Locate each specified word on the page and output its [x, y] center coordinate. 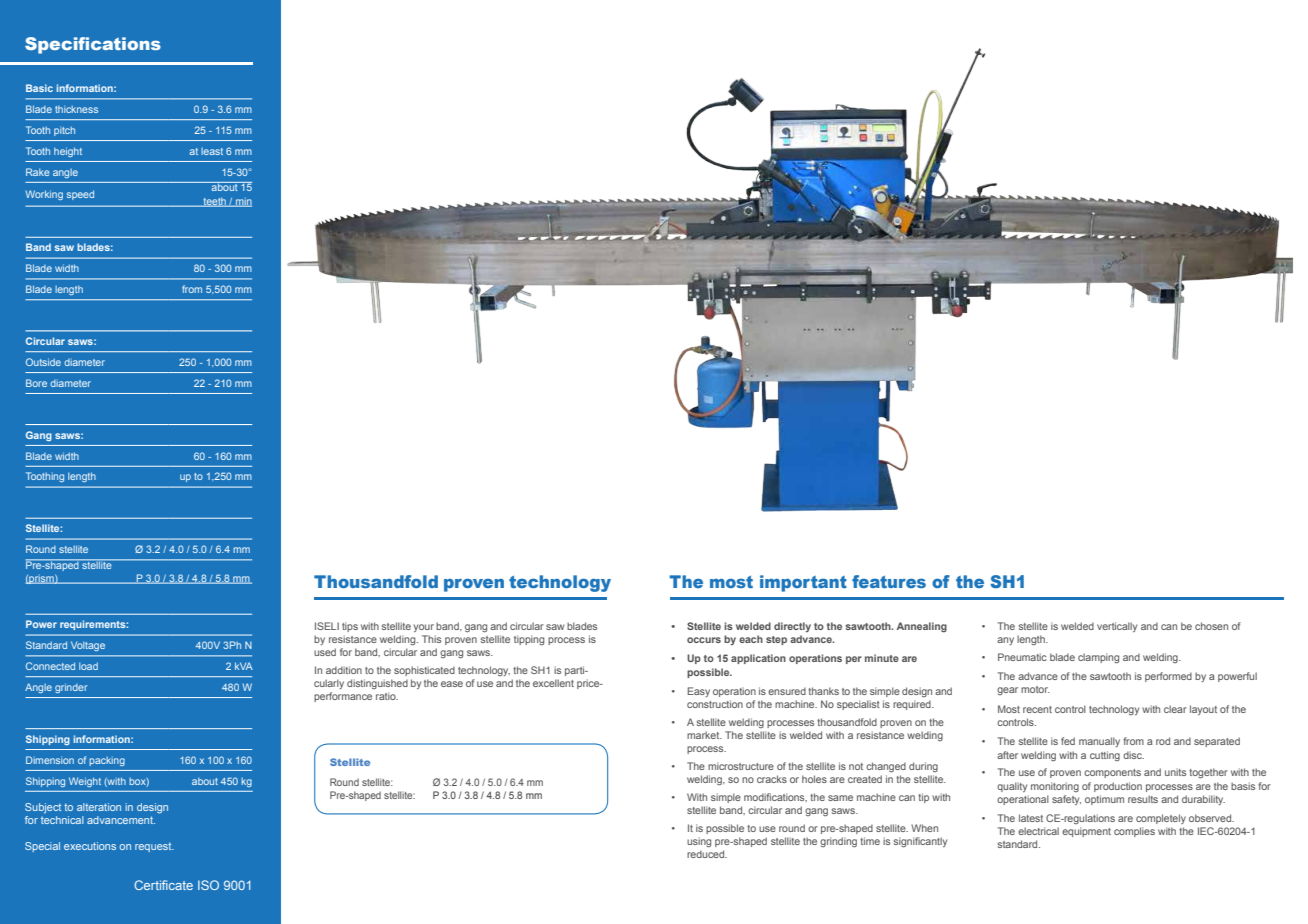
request [154, 847]
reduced [707, 854]
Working [44, 195]
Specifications [93, 45]
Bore [36, 383]
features [889, 581]
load [88, 666]
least [212, 151]
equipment [1086, 832]
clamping [1098, 658]
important [803, 583]
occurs [704, 640]
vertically [1117, 627]
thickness [76, 109]
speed [80, 195]
